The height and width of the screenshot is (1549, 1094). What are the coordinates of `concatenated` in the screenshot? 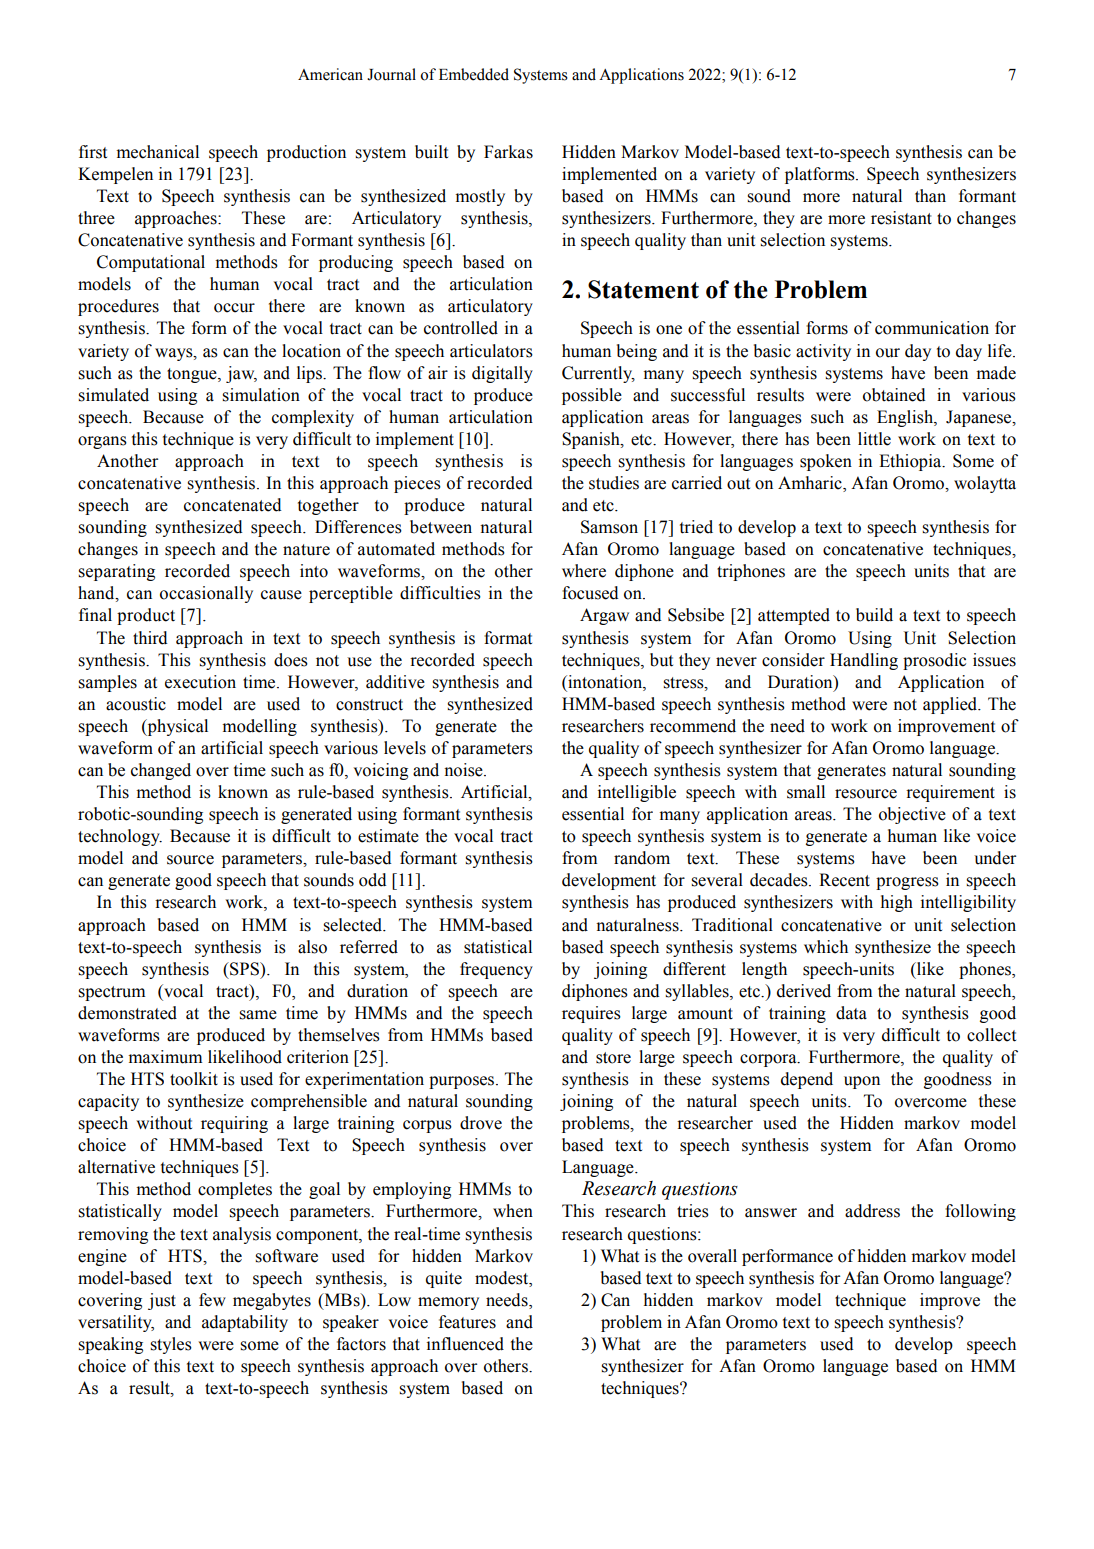 It's located at (233, 505).
